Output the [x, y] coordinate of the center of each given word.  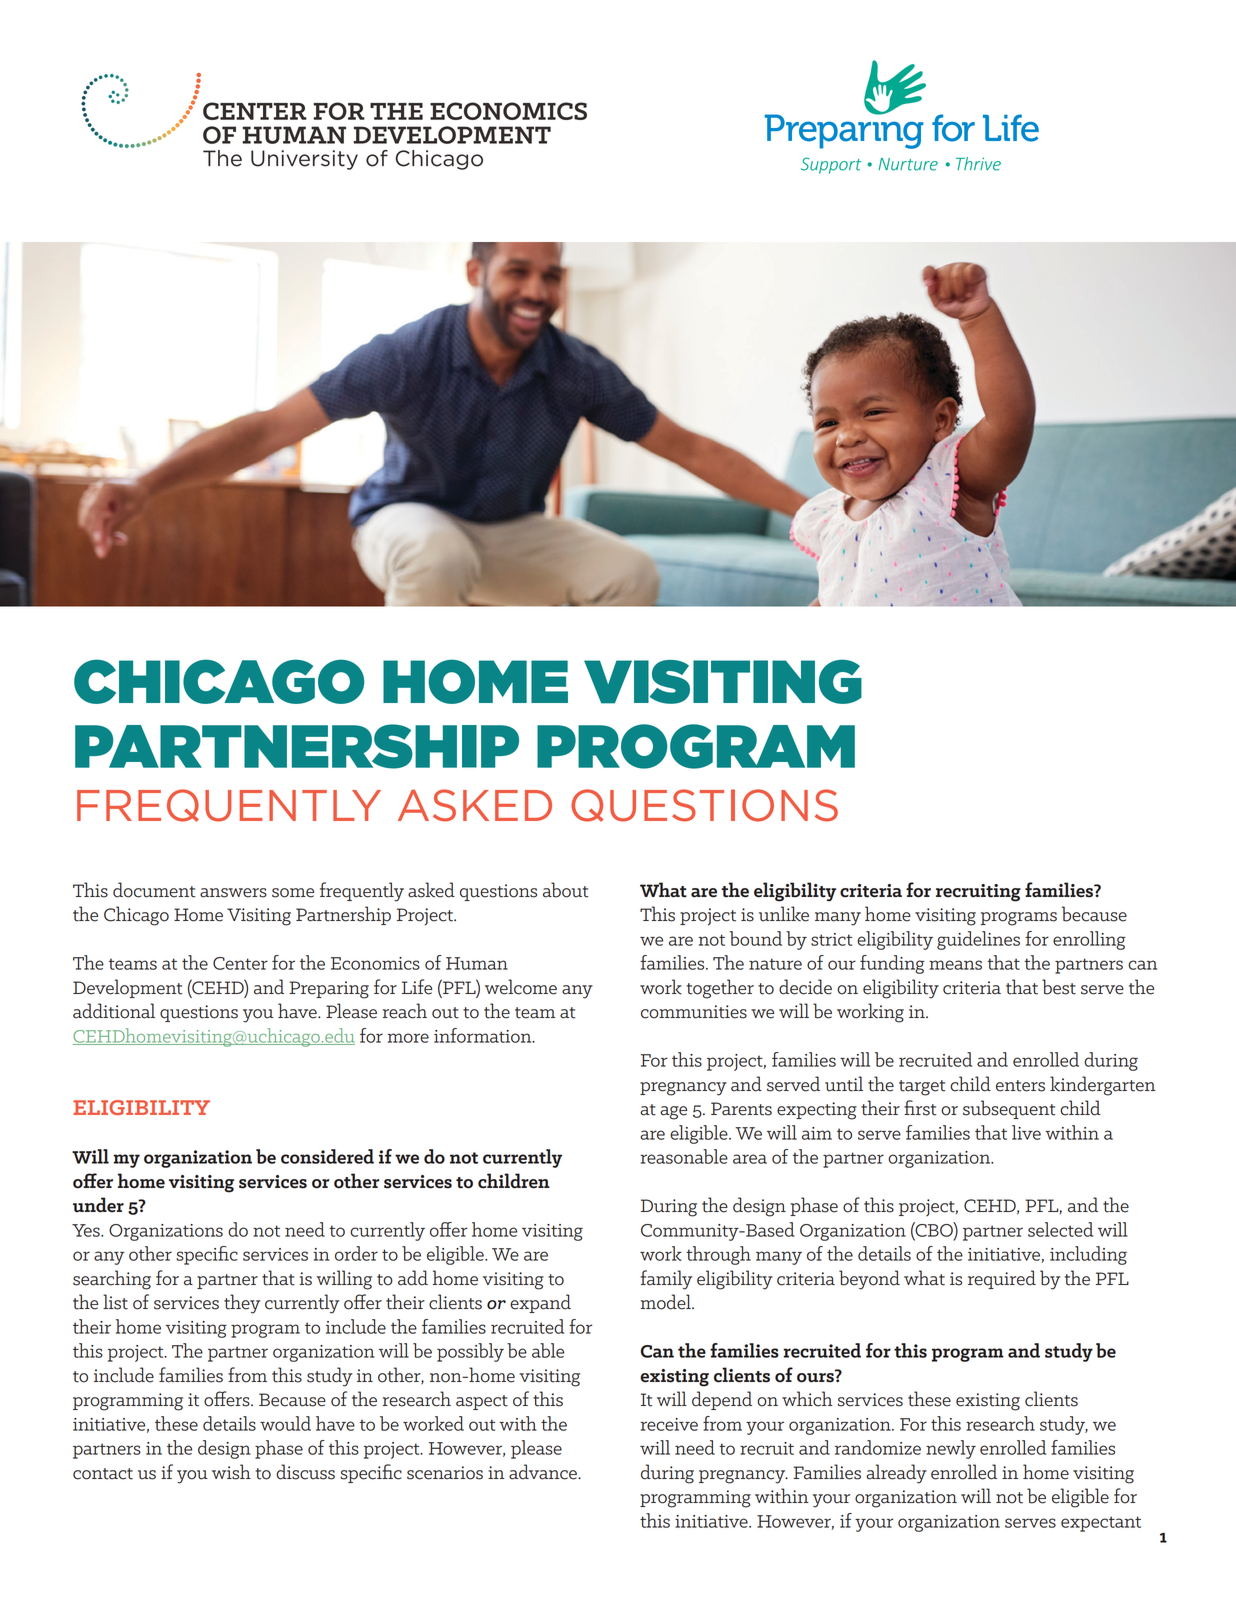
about [566, 890]
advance [544, 1472]
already [896, 1474]
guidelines [978, 940]
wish [231, 1472]
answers [233, 893]
